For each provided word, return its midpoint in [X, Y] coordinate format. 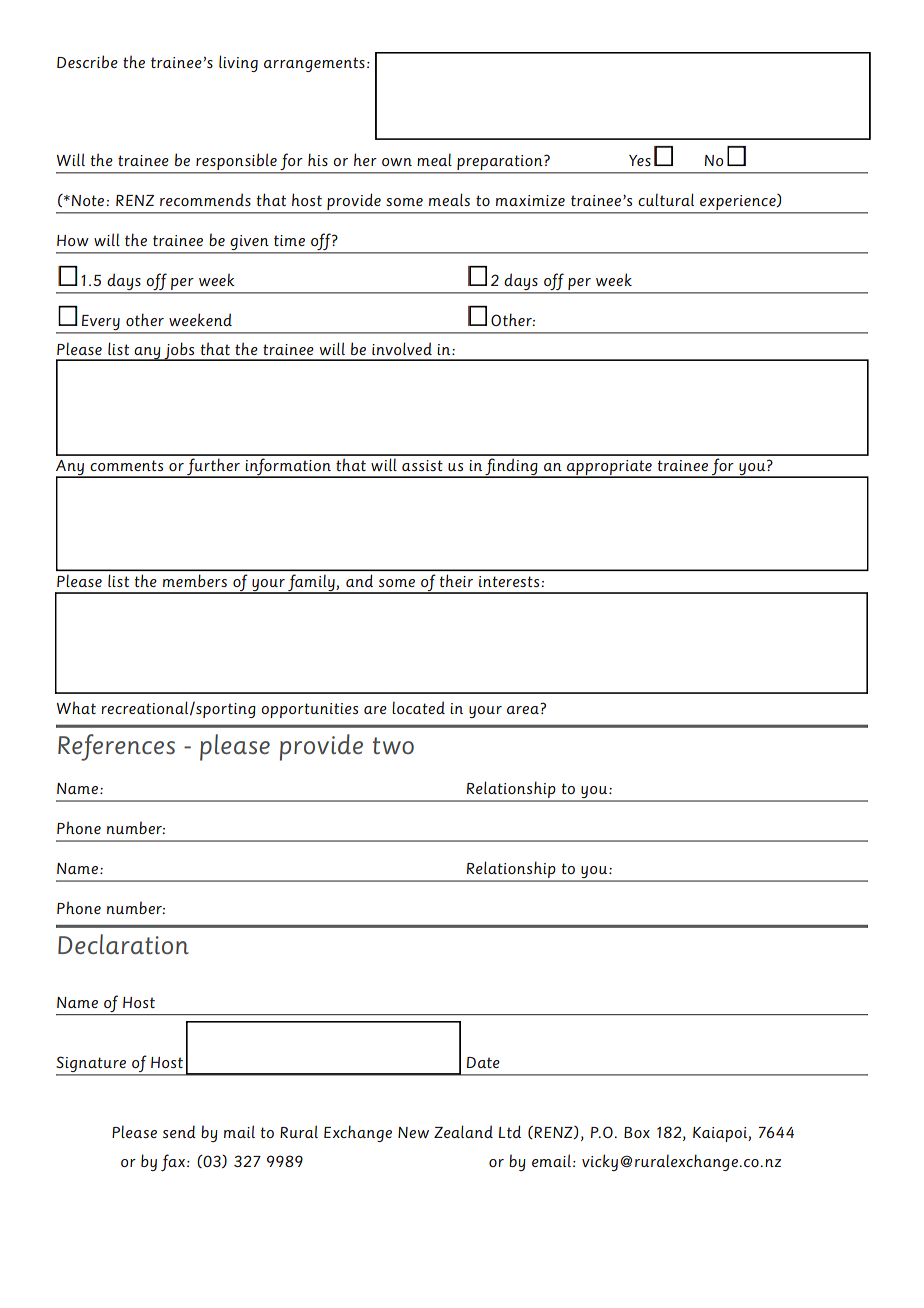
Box [637, 1132]
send [179, 1131]
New [413, 1132]
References [116, 747]
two [393, 745]
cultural [666, 199]
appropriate [609, 469]
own [397, 162]
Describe [87, 61]
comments [126, 465]
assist [422, 465]
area [523, 710]
